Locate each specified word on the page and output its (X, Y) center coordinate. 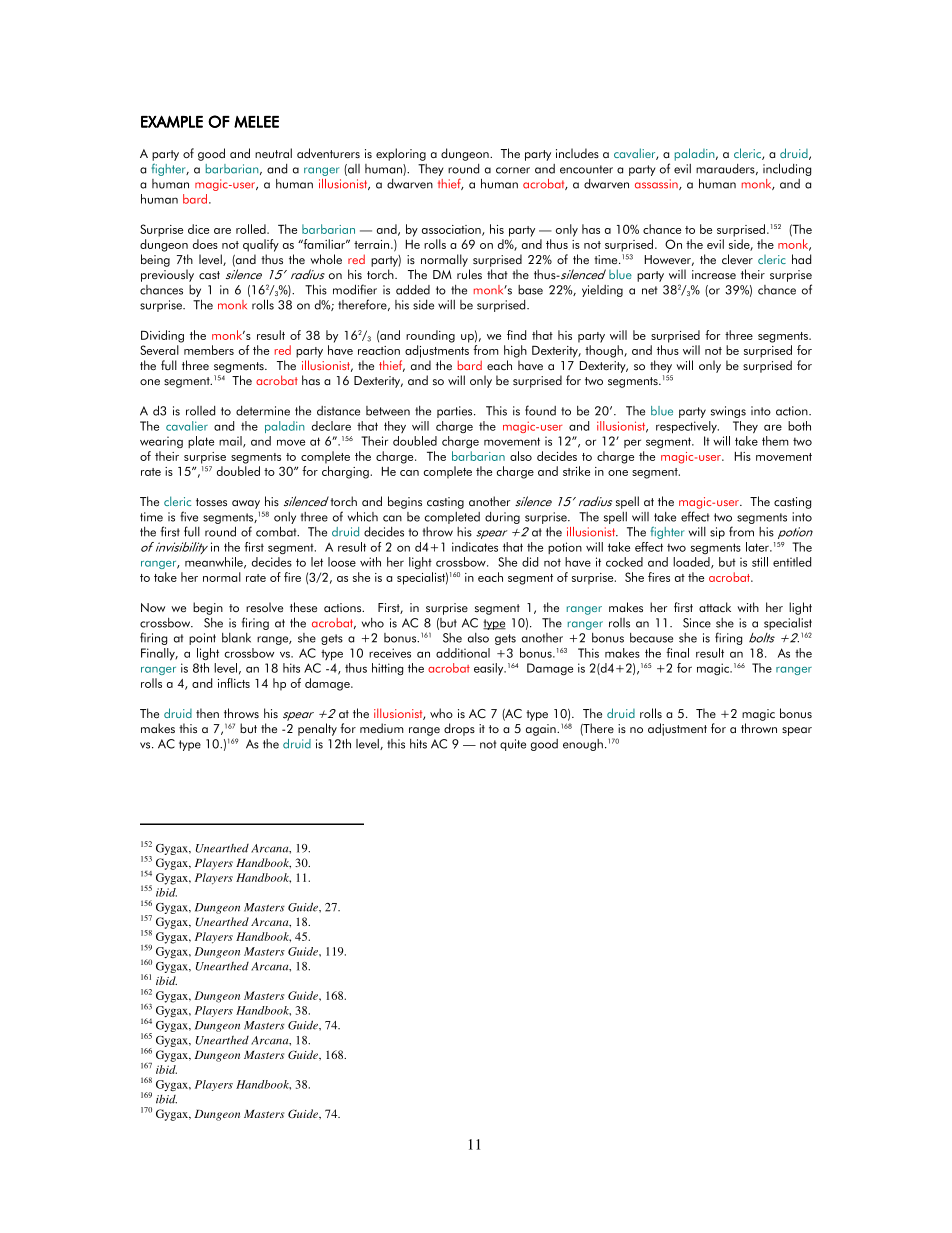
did (530, 562)
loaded (692, 563)
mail (231, 442)
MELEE (256, 122)
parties (456, 412)
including (787, 169)
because (651, 638)
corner (513, 170)
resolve (264, 607)
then (207, 713)
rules (469, 274)
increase (714, 275)
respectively (687, 427)
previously (167, 275)
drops (459, 729)
